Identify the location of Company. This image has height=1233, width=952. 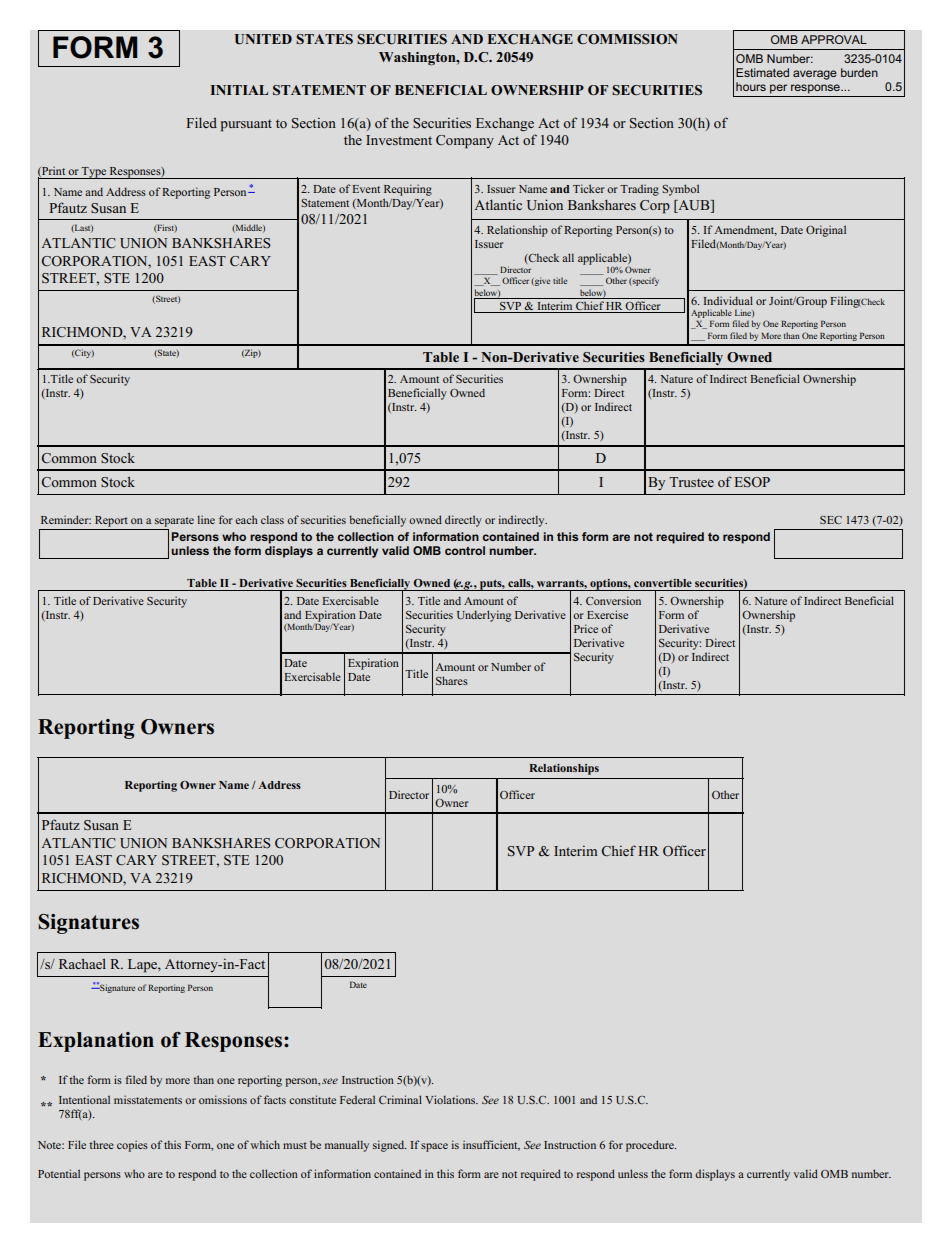
(465, 142).
